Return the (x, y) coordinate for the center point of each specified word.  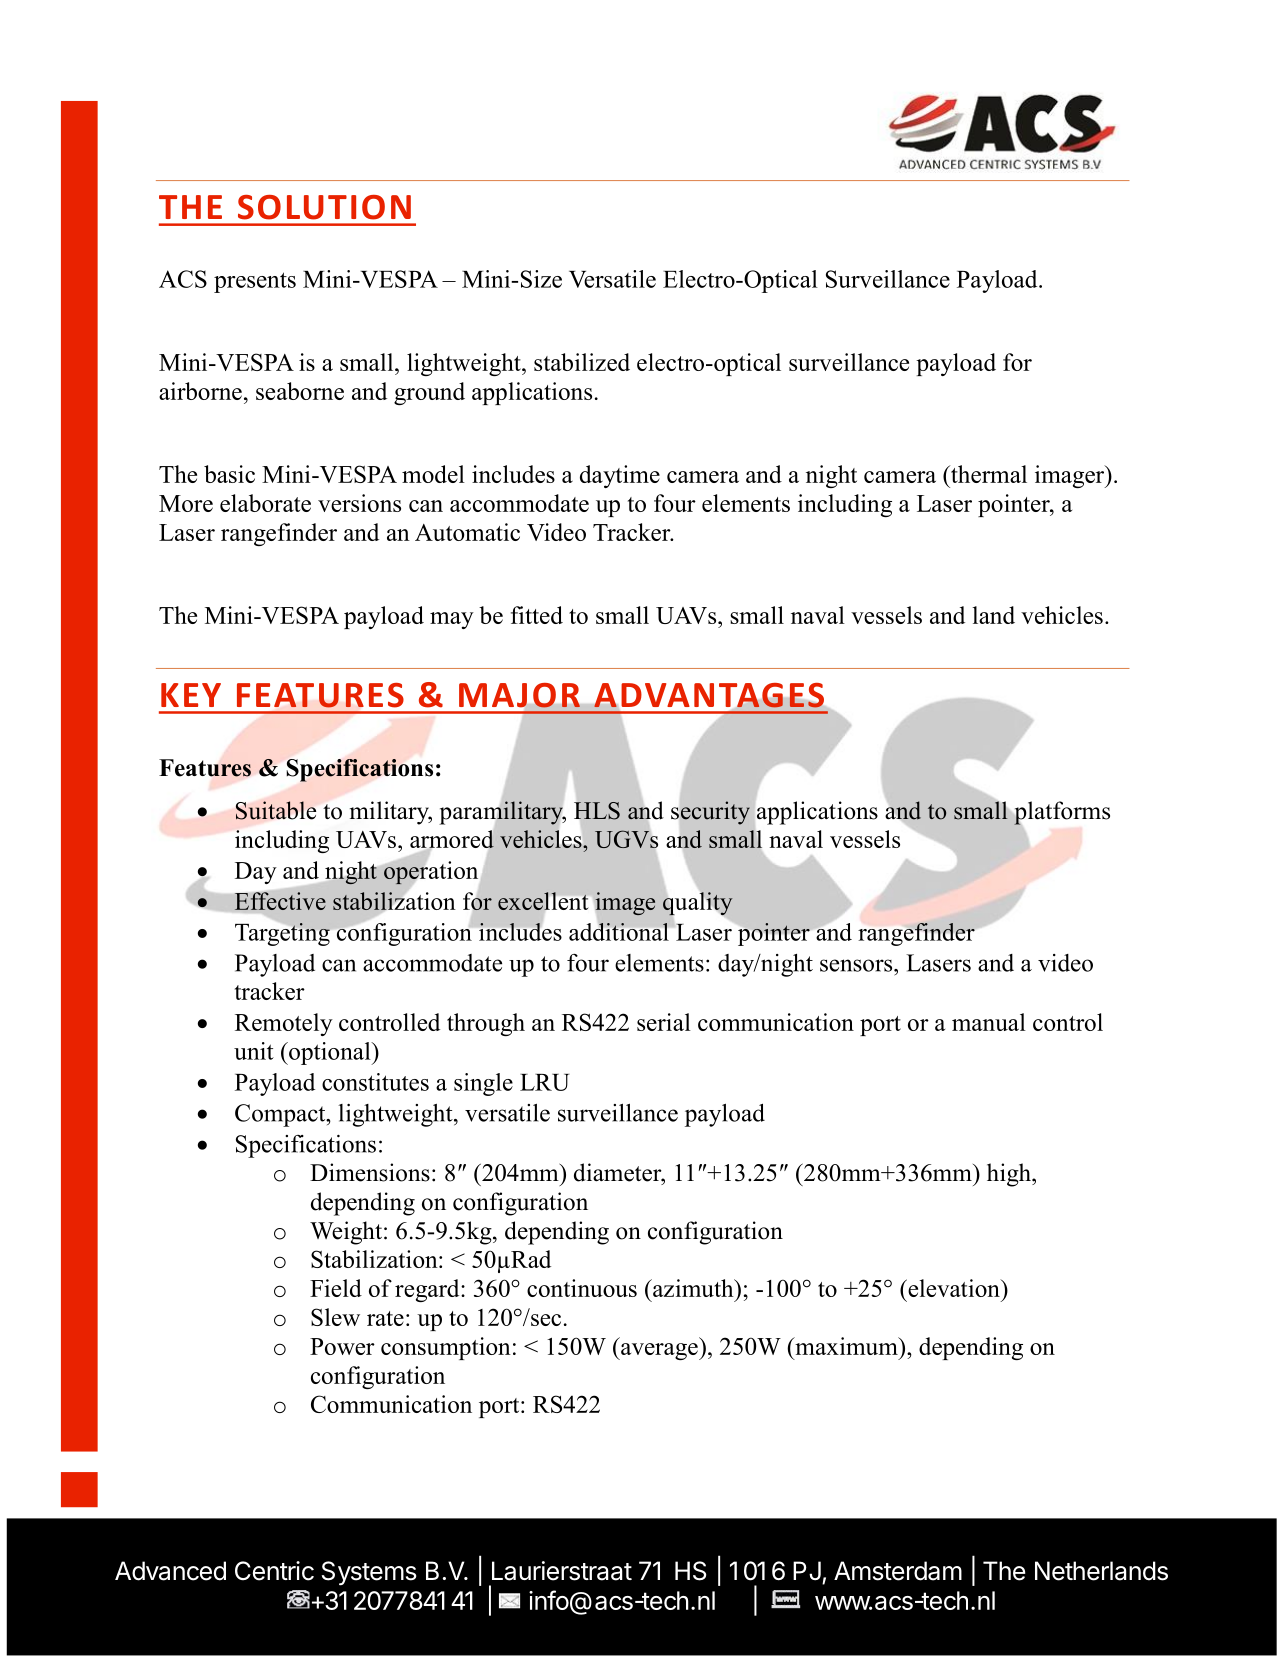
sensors (857, 965)
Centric (274, 1571)
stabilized (582, 362)
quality (697, 904)
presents (255, 282)
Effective (280, 900)
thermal (988, 474)
